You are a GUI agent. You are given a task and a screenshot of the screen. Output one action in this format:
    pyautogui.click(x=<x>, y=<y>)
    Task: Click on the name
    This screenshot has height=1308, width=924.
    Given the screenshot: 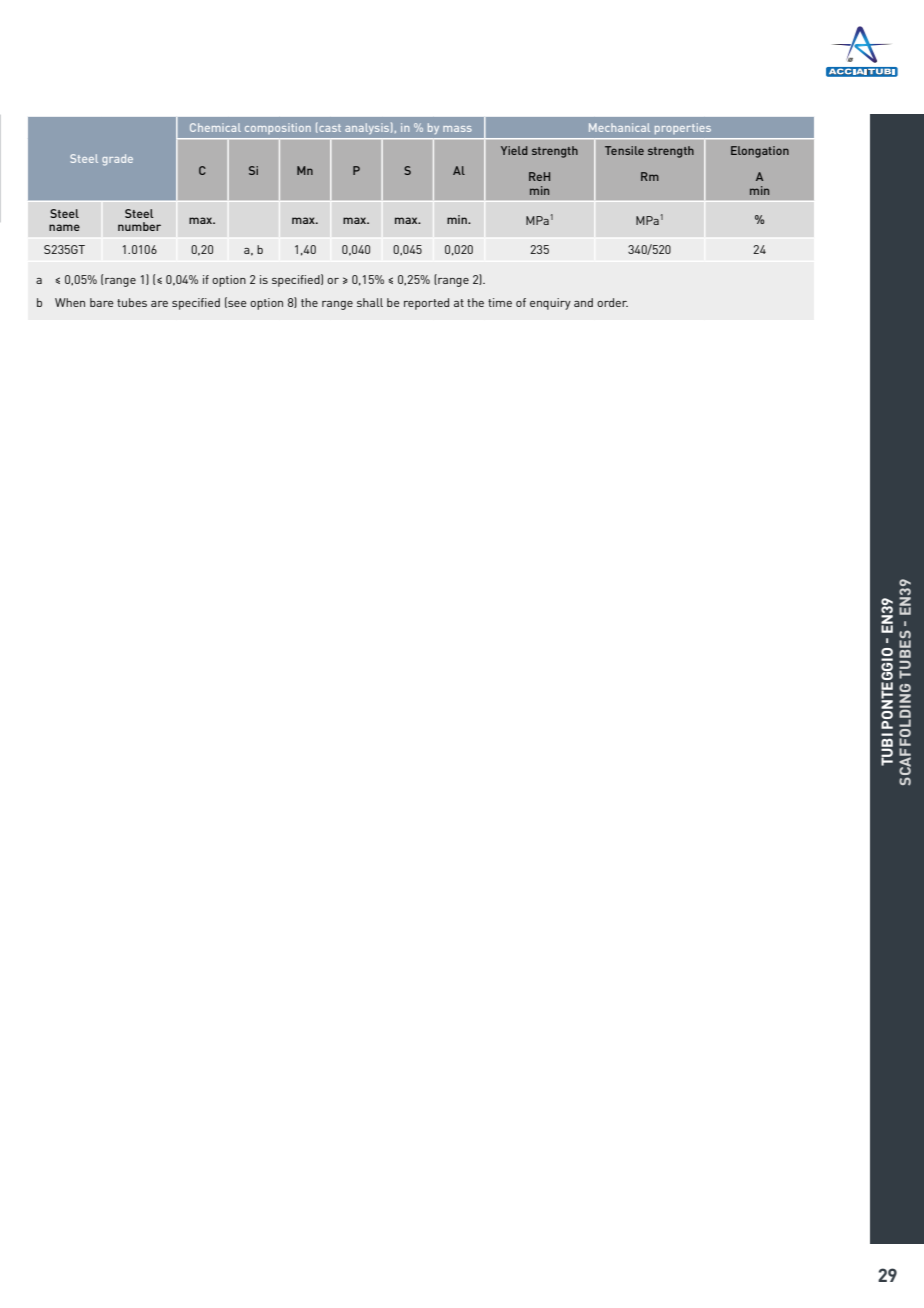 What is the action you would take?
    pyautogui.click(x=64, y=227)
